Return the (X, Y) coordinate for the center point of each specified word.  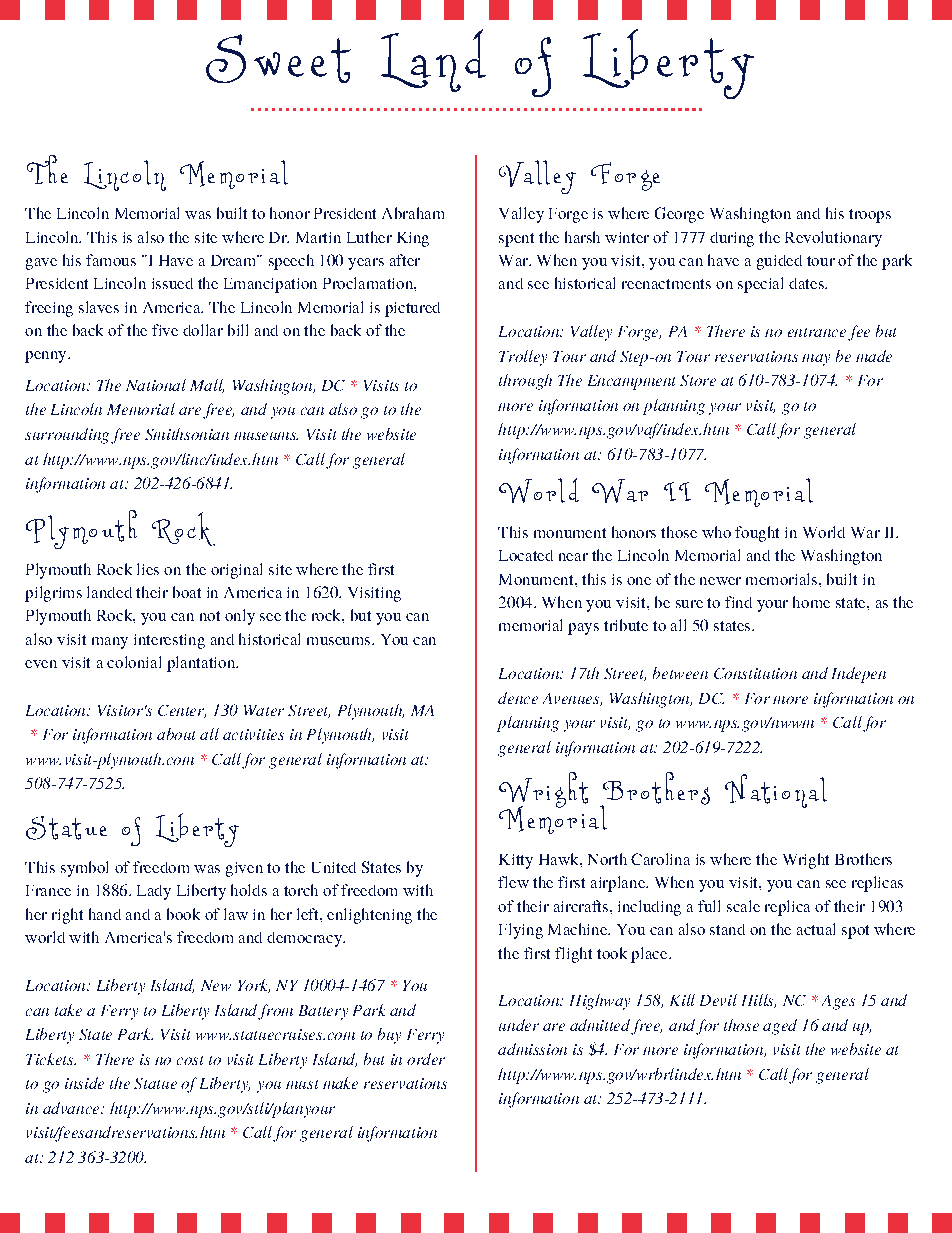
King (413, 239)
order (426, 1059)
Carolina (660, 859)
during (732, 239)
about (176, 734)
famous (111, 260)
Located (526, 555)
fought (757, 534)
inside (84, 1083)
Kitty (516, 861)
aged (780, 1027)
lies (148, 569)
